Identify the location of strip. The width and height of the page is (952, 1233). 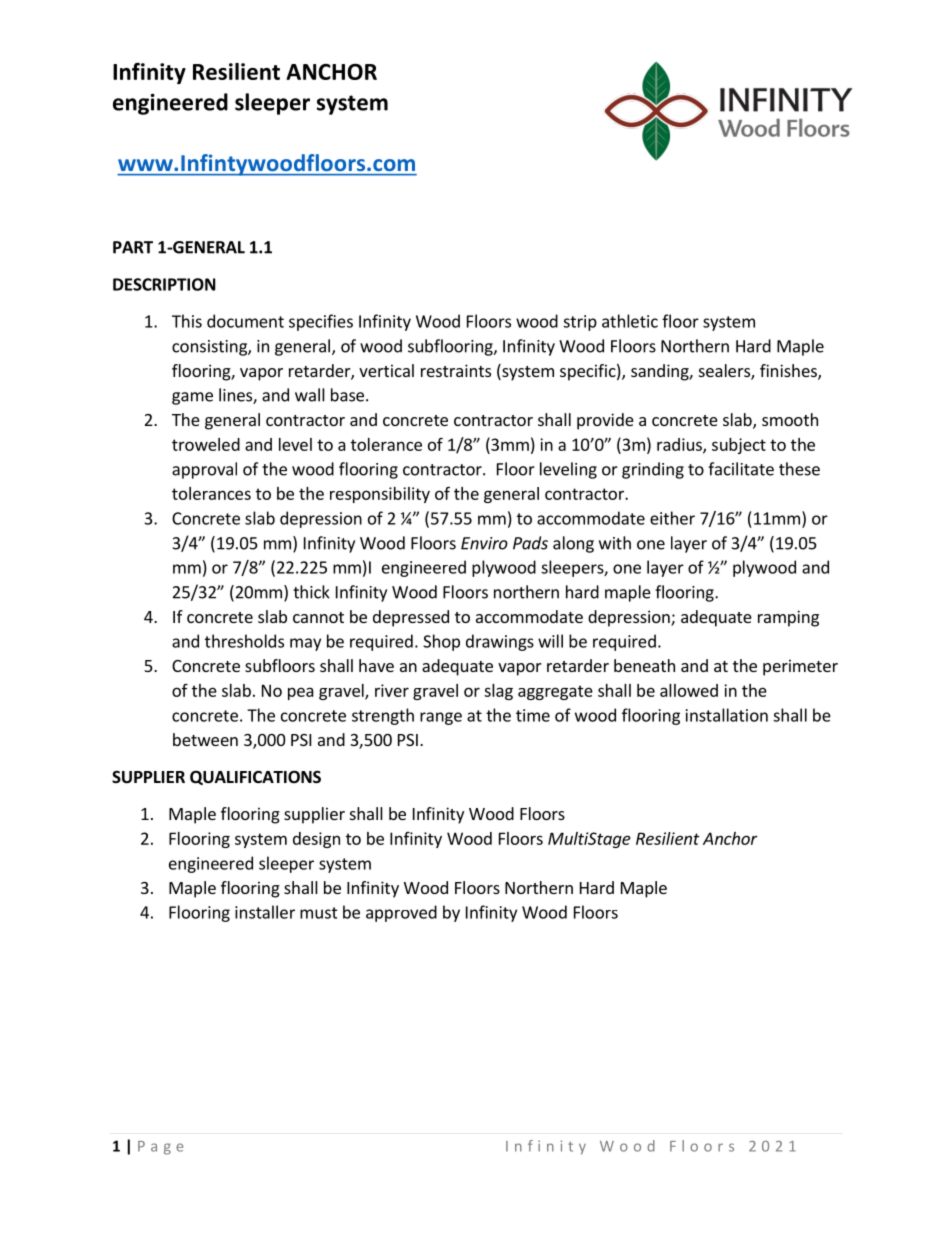
(580, 323).
